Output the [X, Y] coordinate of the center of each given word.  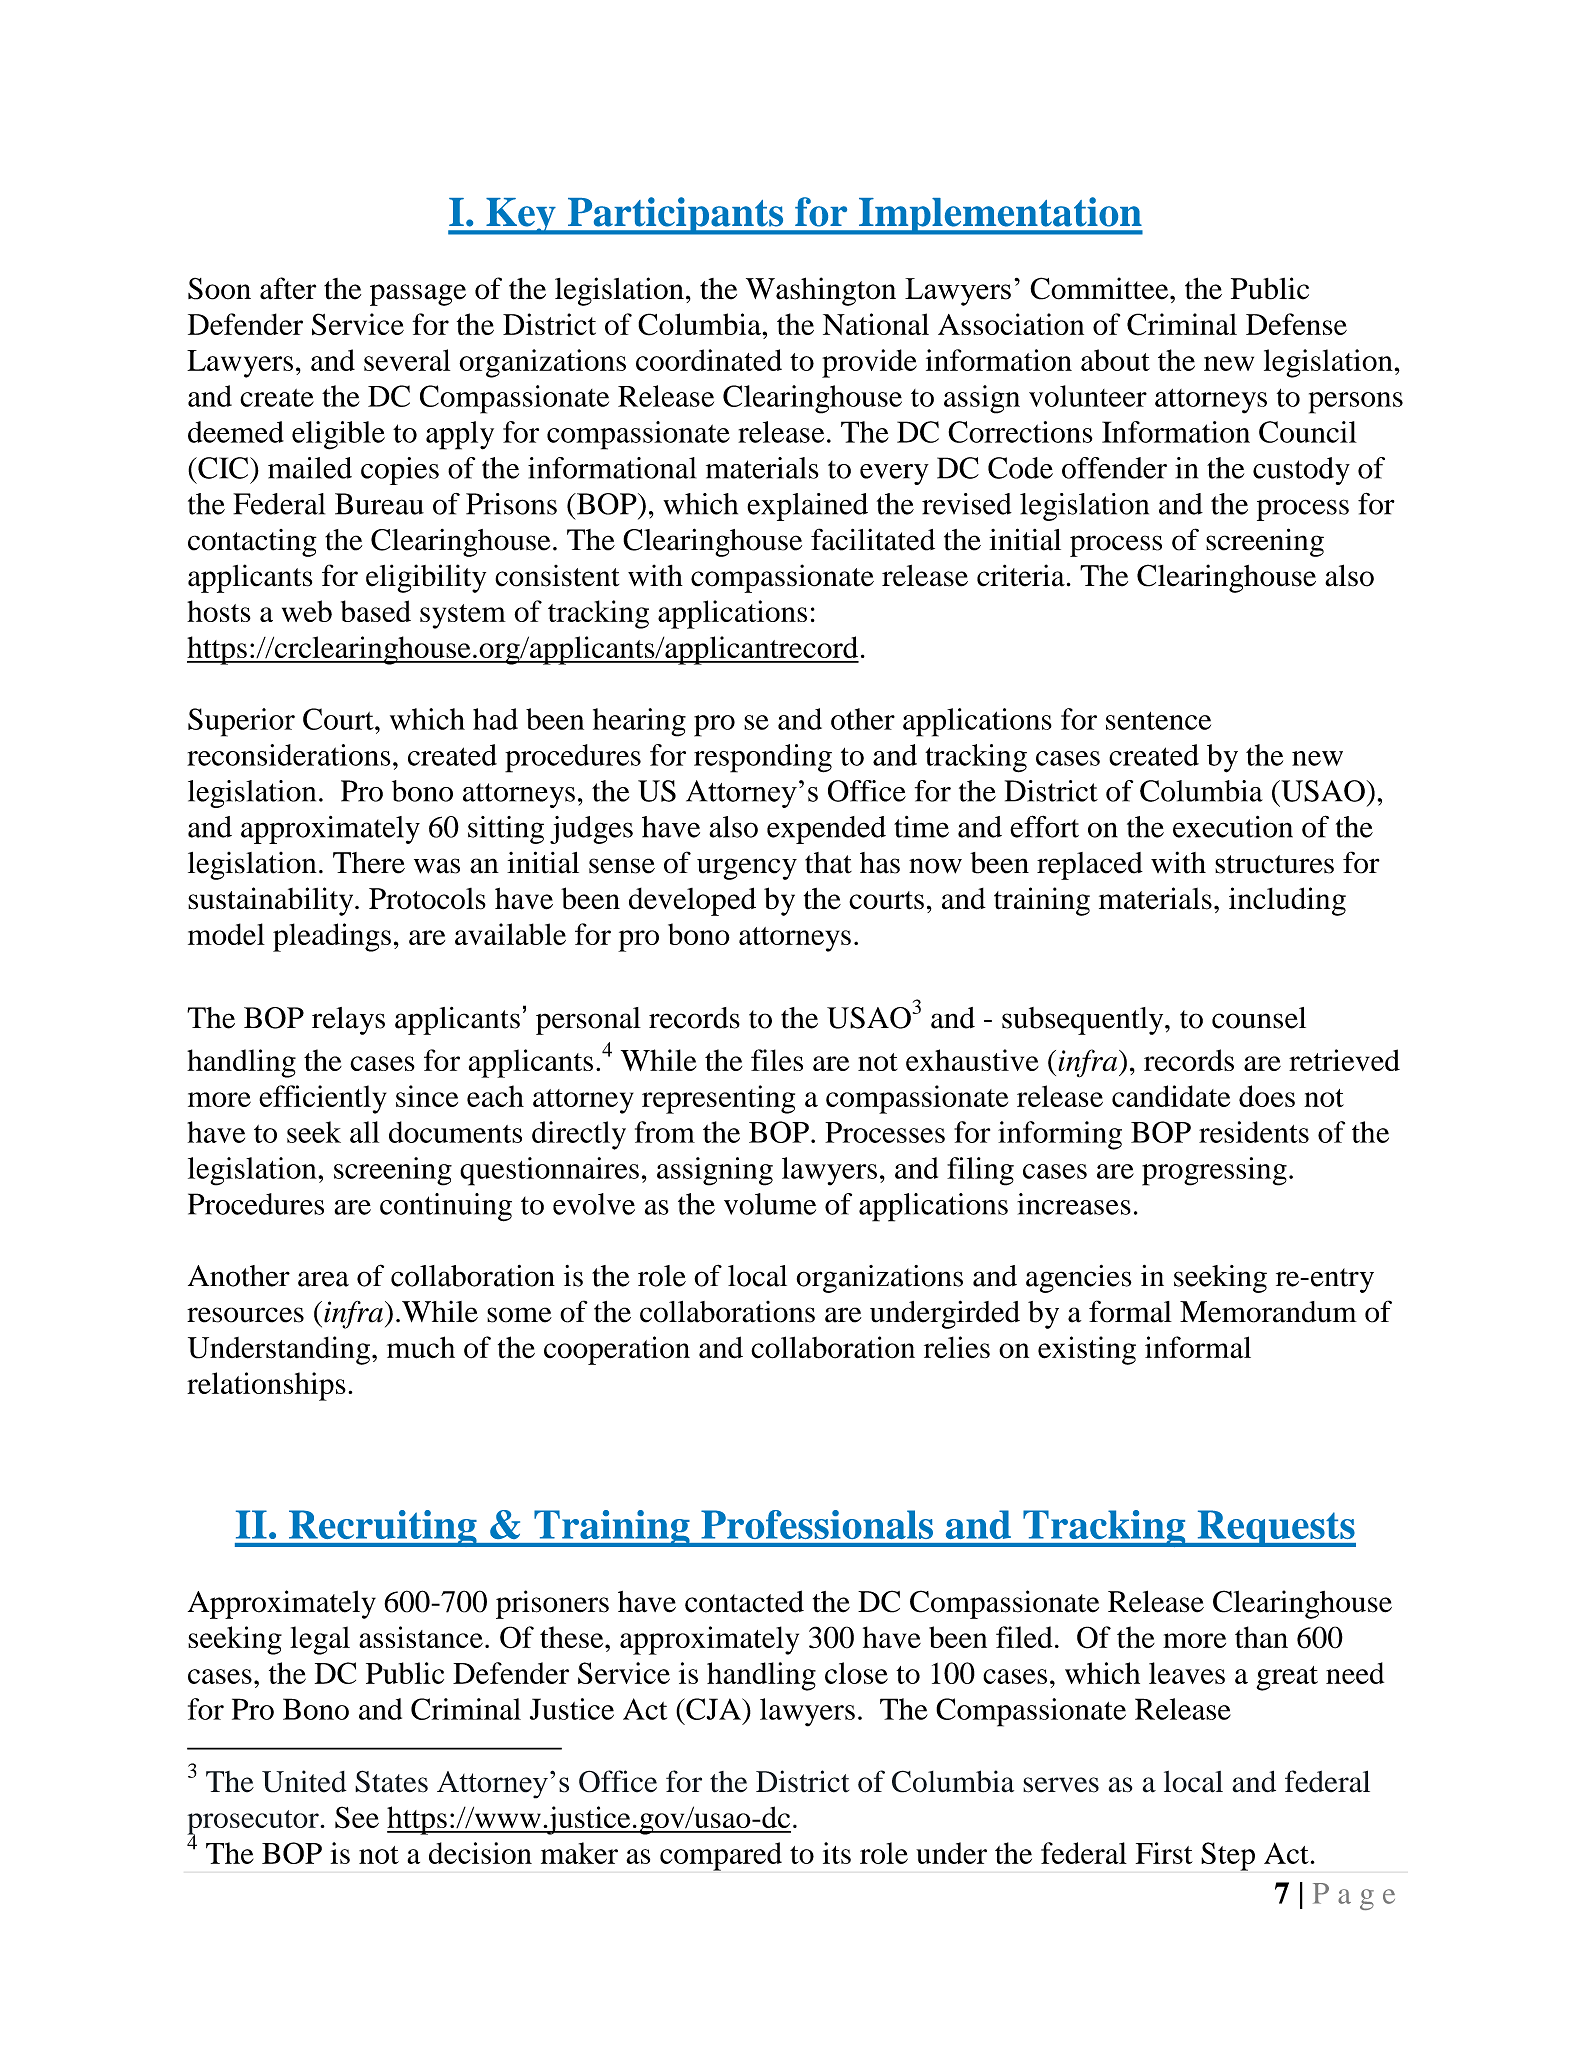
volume [770, 1204]
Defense [1296, 324]
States [391, 1781]
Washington [821, 291]
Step [1228, 1856]
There [369, 863]
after [288, 288]
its [837, 1853]
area [323, 1279]
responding [763, 758]
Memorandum [1268, 1312]
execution [1233, 827]
